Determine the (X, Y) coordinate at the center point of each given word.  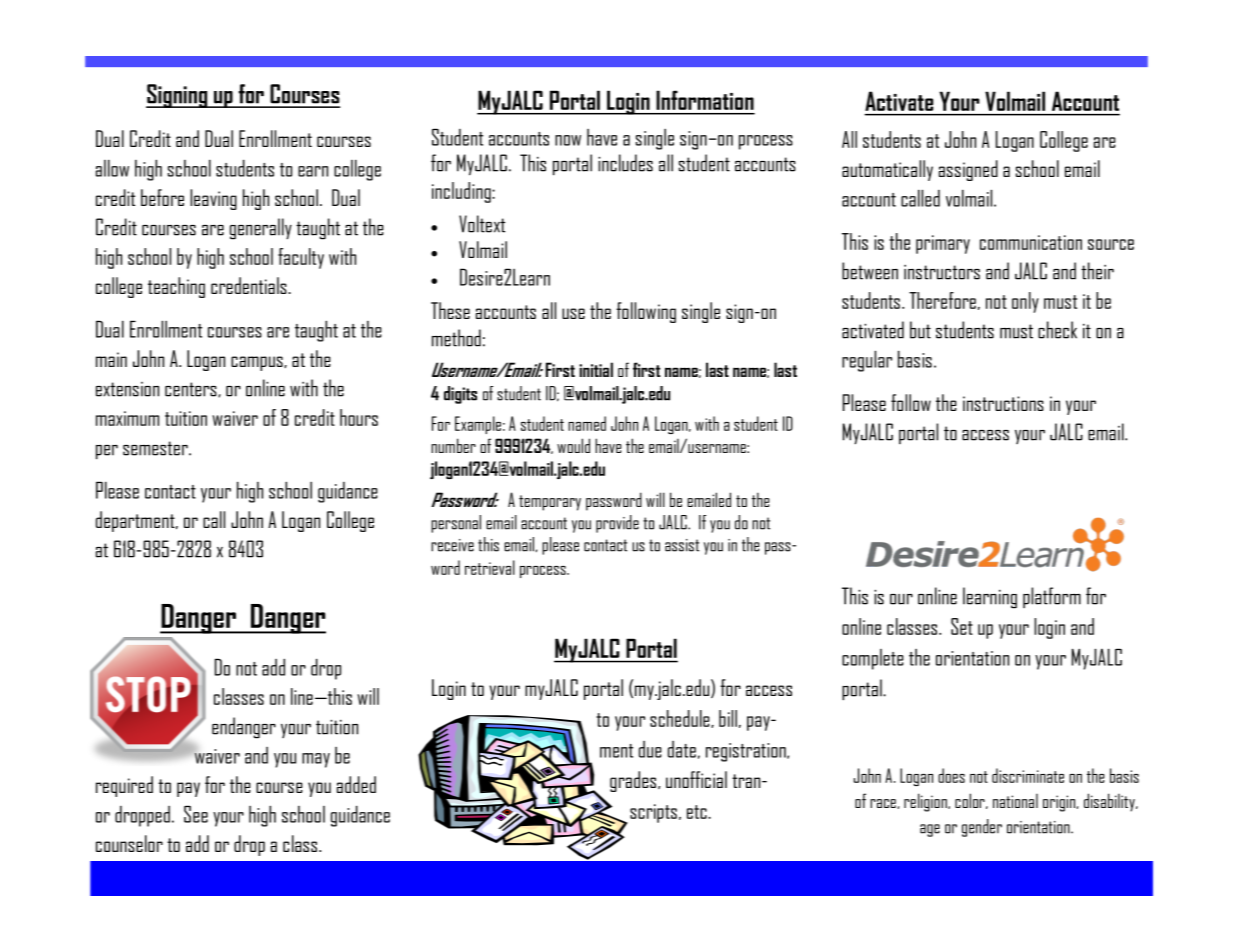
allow (112, 168)
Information (705, 100)
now (568, 140)
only (1025, 302)
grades (633, 781)
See (196, 814)
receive (452, 545)
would (573, 445)
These (450, 310)
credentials (250, 285)
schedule (681, 719)
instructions (1003, 403)
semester (156, 448)
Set (962, 626)
